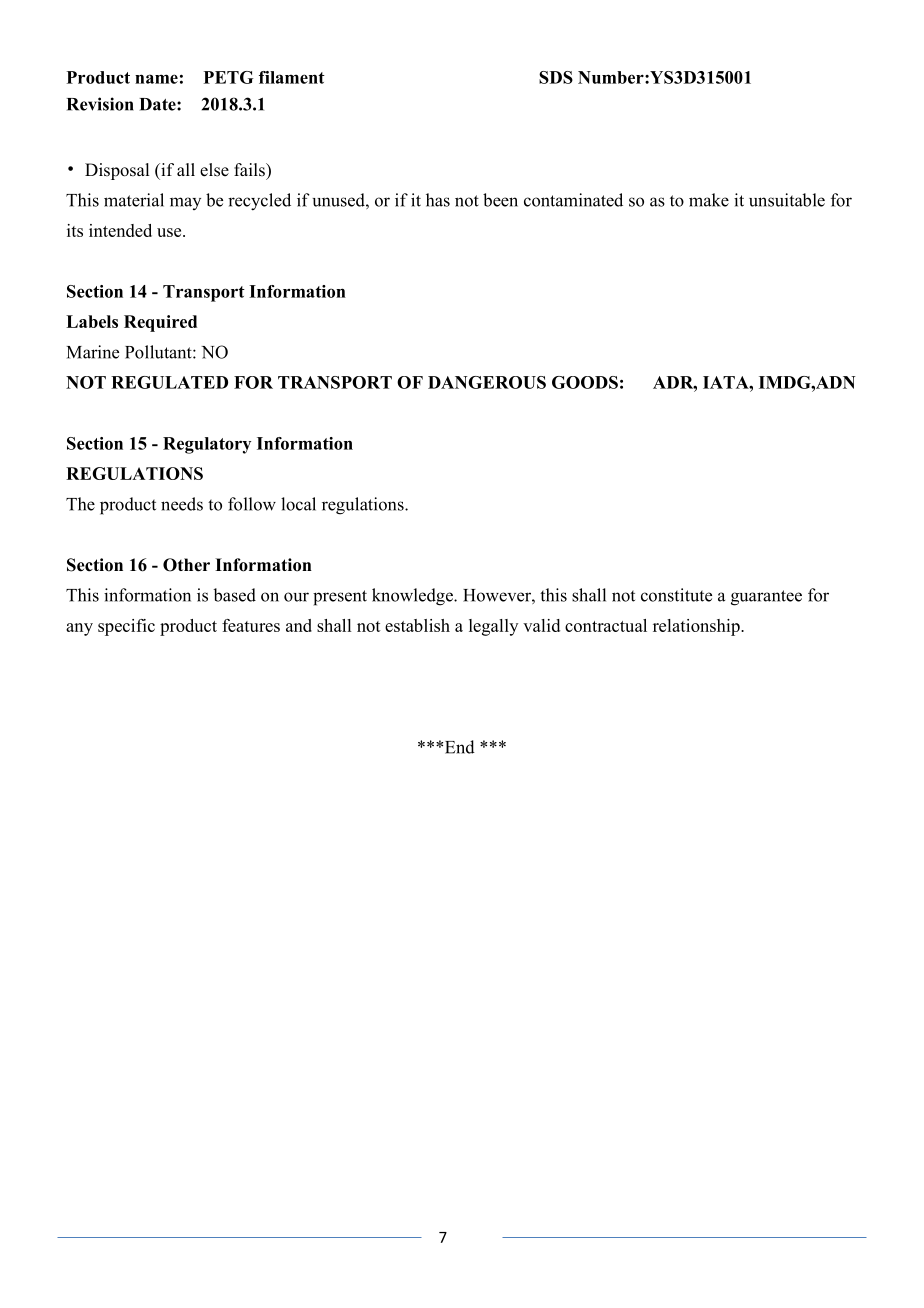 This screenshot has width=924, height=1308. I want to click on relationship, so click(697, 627).
